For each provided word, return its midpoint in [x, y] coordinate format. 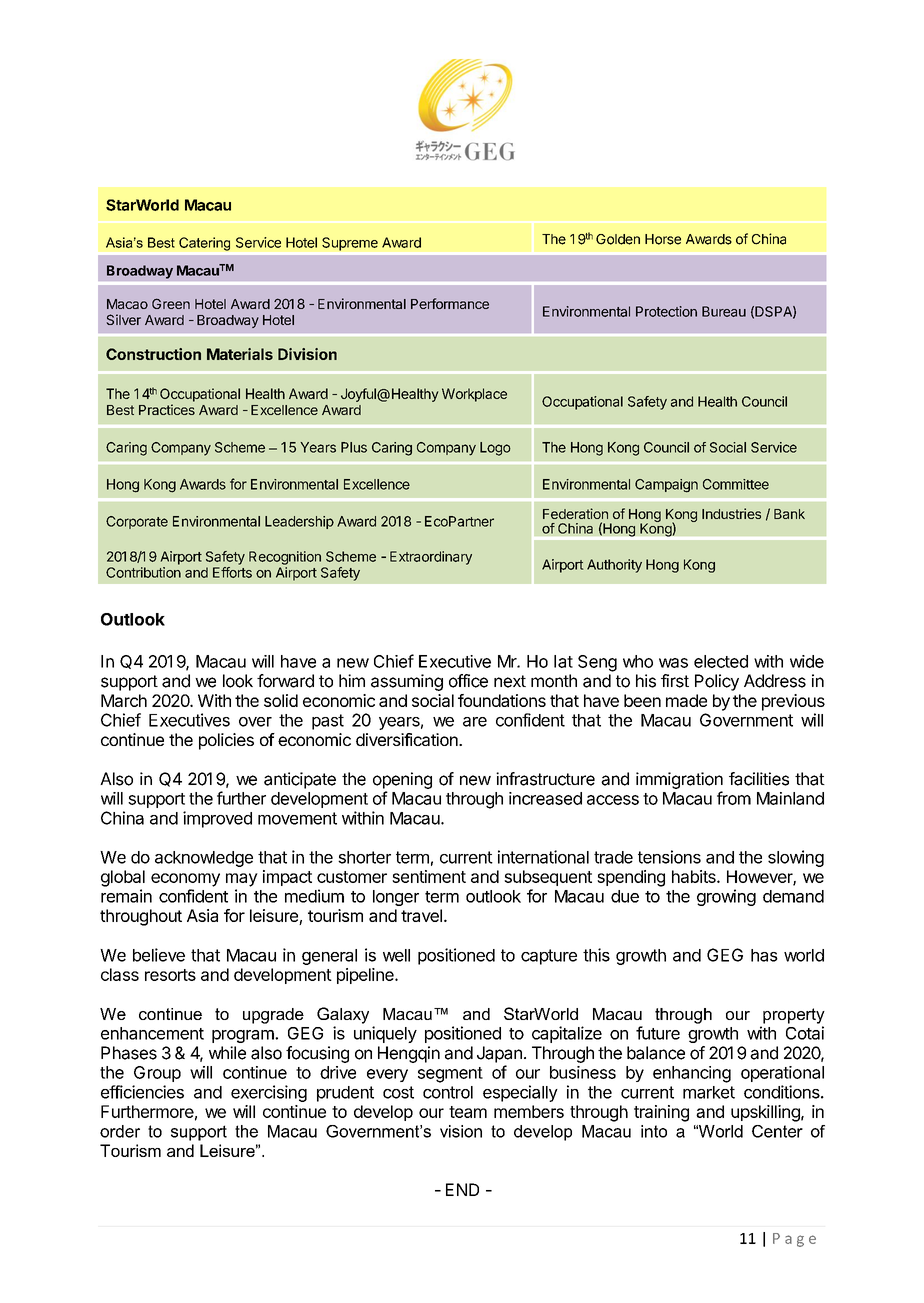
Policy [717, 682]
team [468, 1112]
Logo [495, 449]
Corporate [137, 522]
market [709, 1092]
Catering [204, 244]
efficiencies [142, 1092]
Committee [736, 484]
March [124, 700]
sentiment [429, 876]
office [468, 681]
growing [726, 897]
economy [185, 880]
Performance [450, 303]
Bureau [724, 311]
